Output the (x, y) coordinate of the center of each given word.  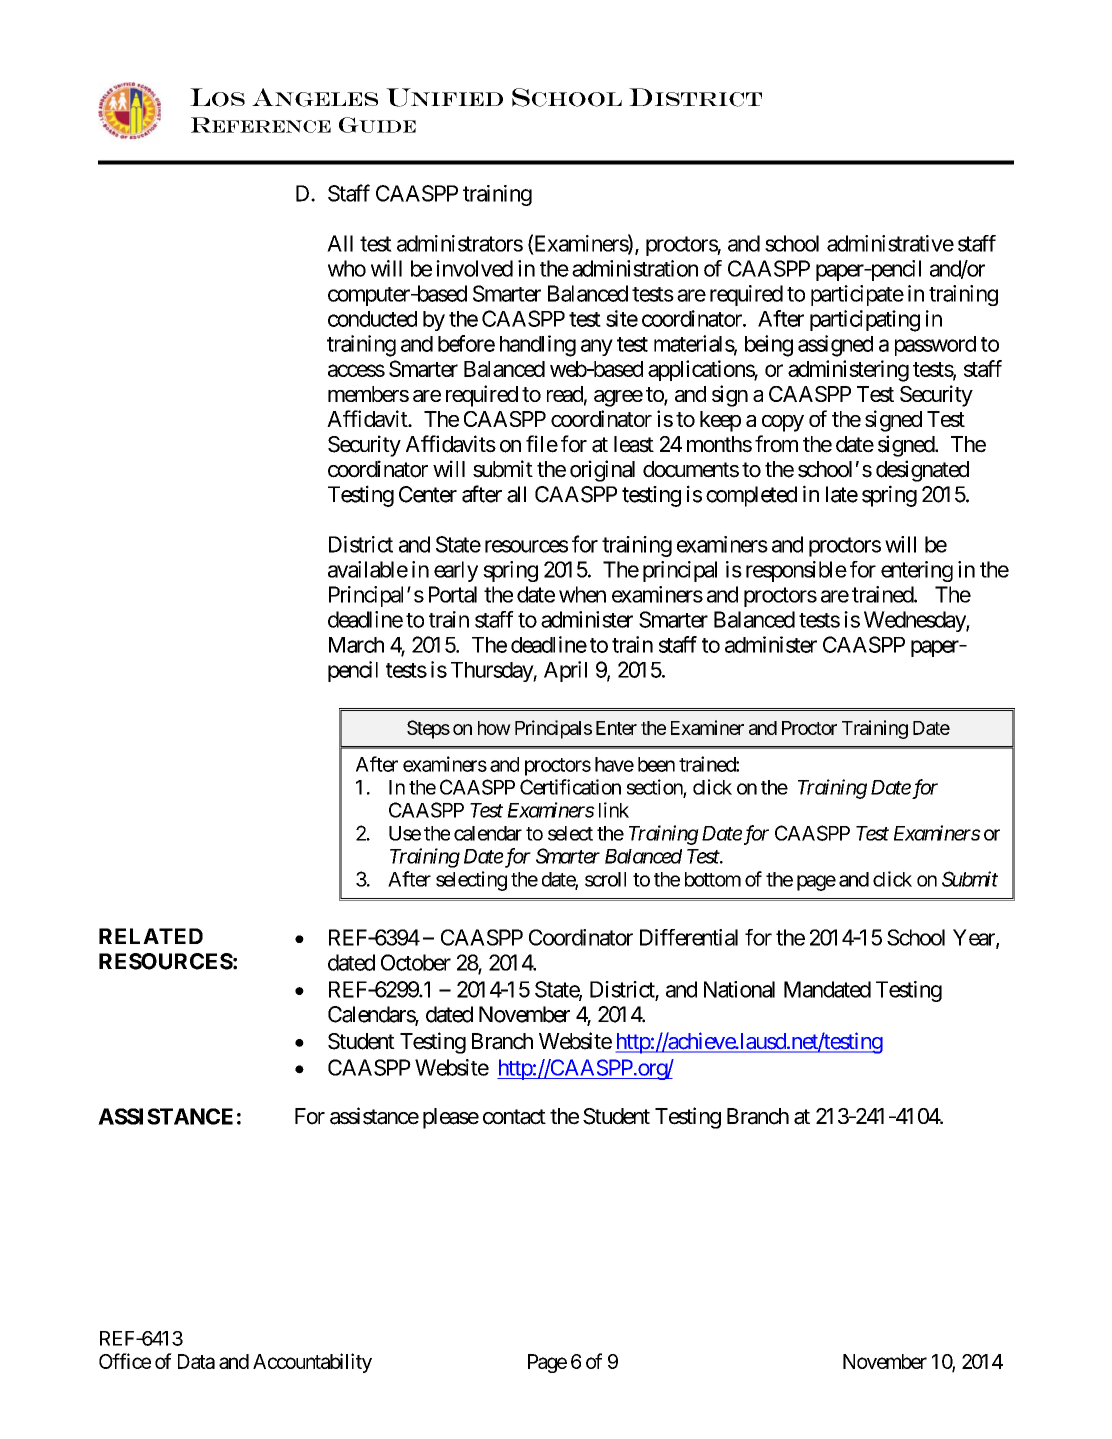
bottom (713, 879)
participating (865, 321)
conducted (372, 319)
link (614, 810)
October (416, 962)
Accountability (312, 1363)
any (597, 347)
